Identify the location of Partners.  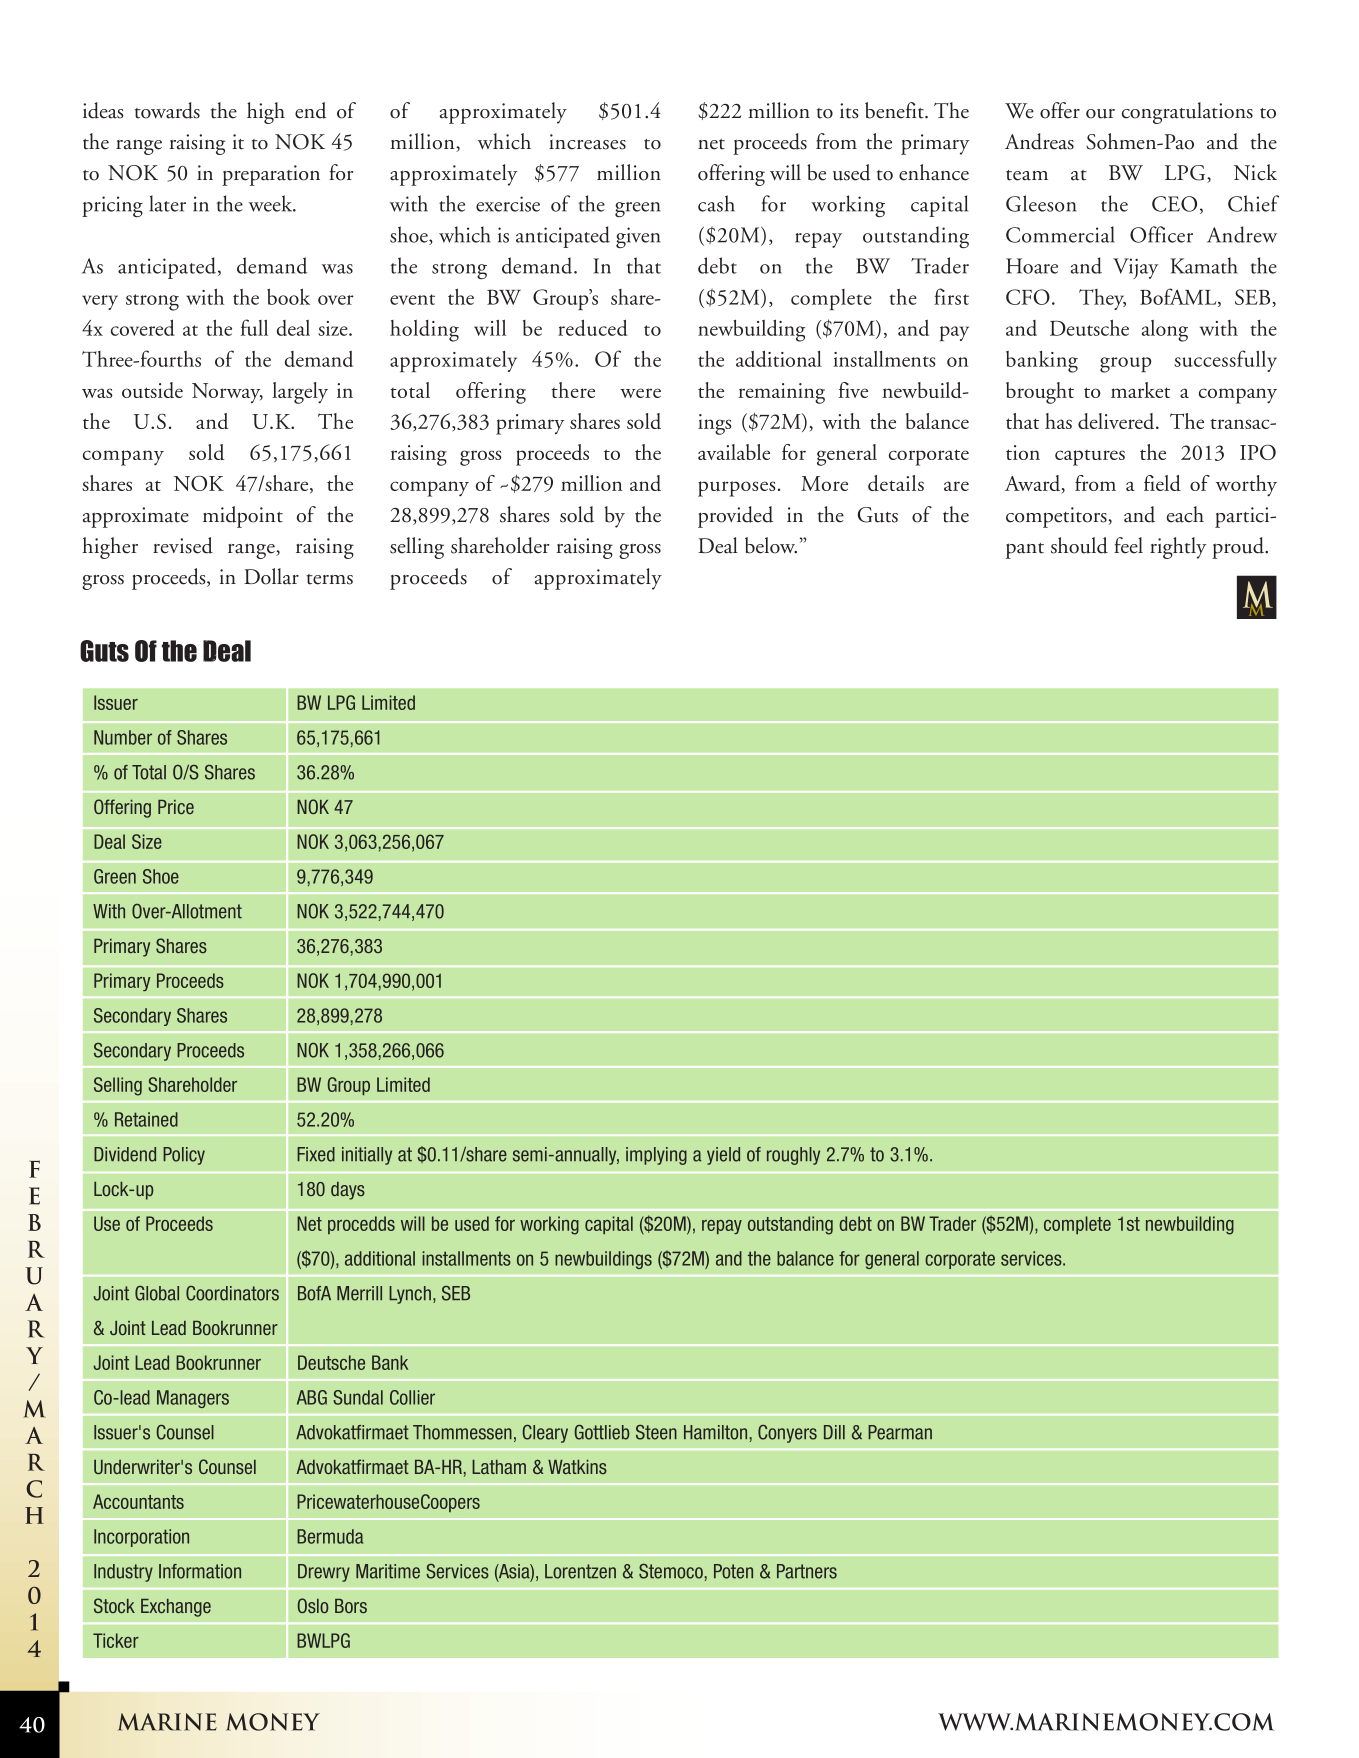
(807, 1571).
